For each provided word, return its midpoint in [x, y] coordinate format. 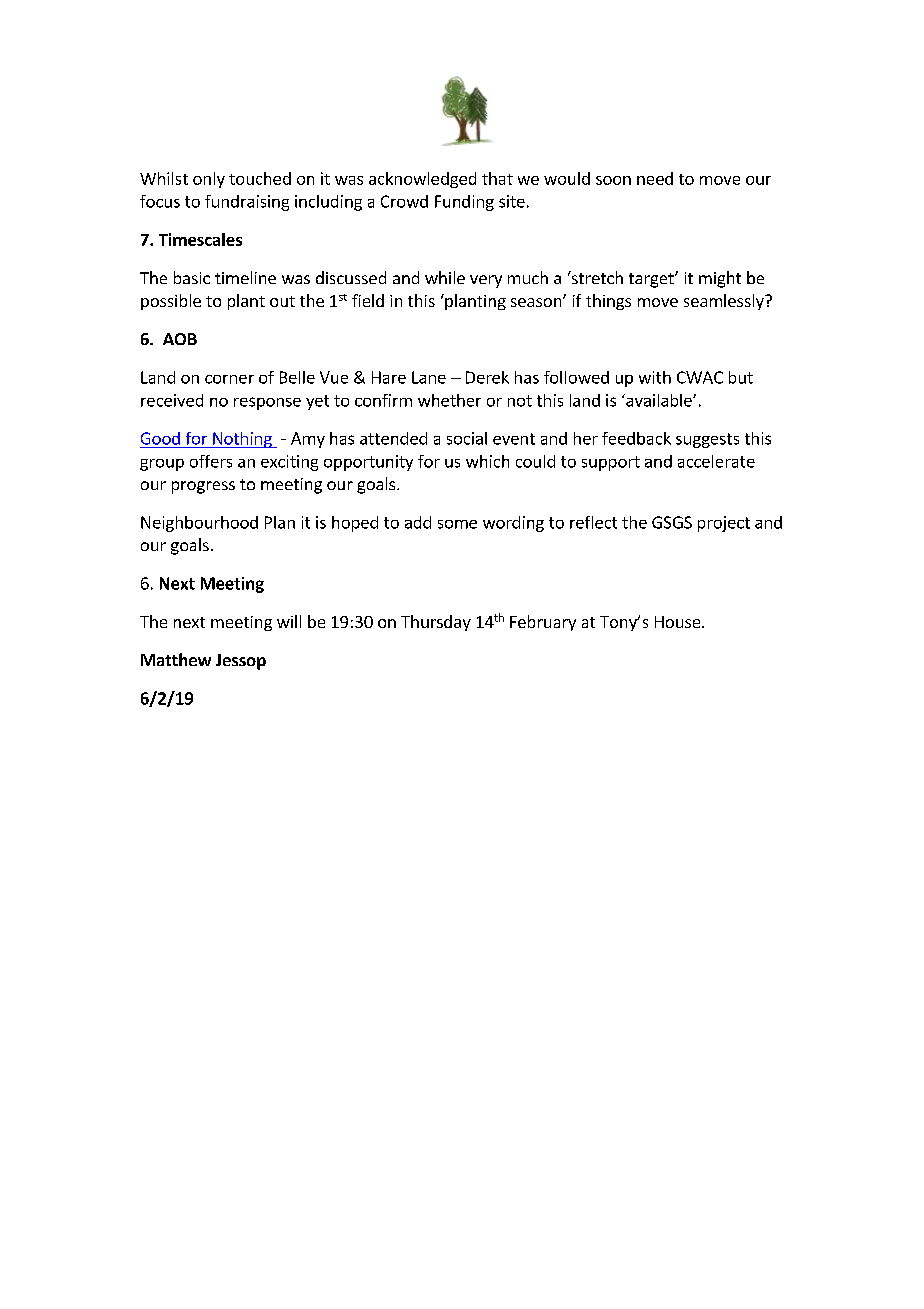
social [467, 438]
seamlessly [725, 302]
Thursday [436, 623]
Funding [464, 203]
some [457, 524]
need [655, 178]
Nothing [242, 440]
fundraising [247, 203]
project [724, 524]
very [486, 281]
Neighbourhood [199, 524]
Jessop [241, 662]
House [679, 622]
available [659, 400]
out [282, 301]
